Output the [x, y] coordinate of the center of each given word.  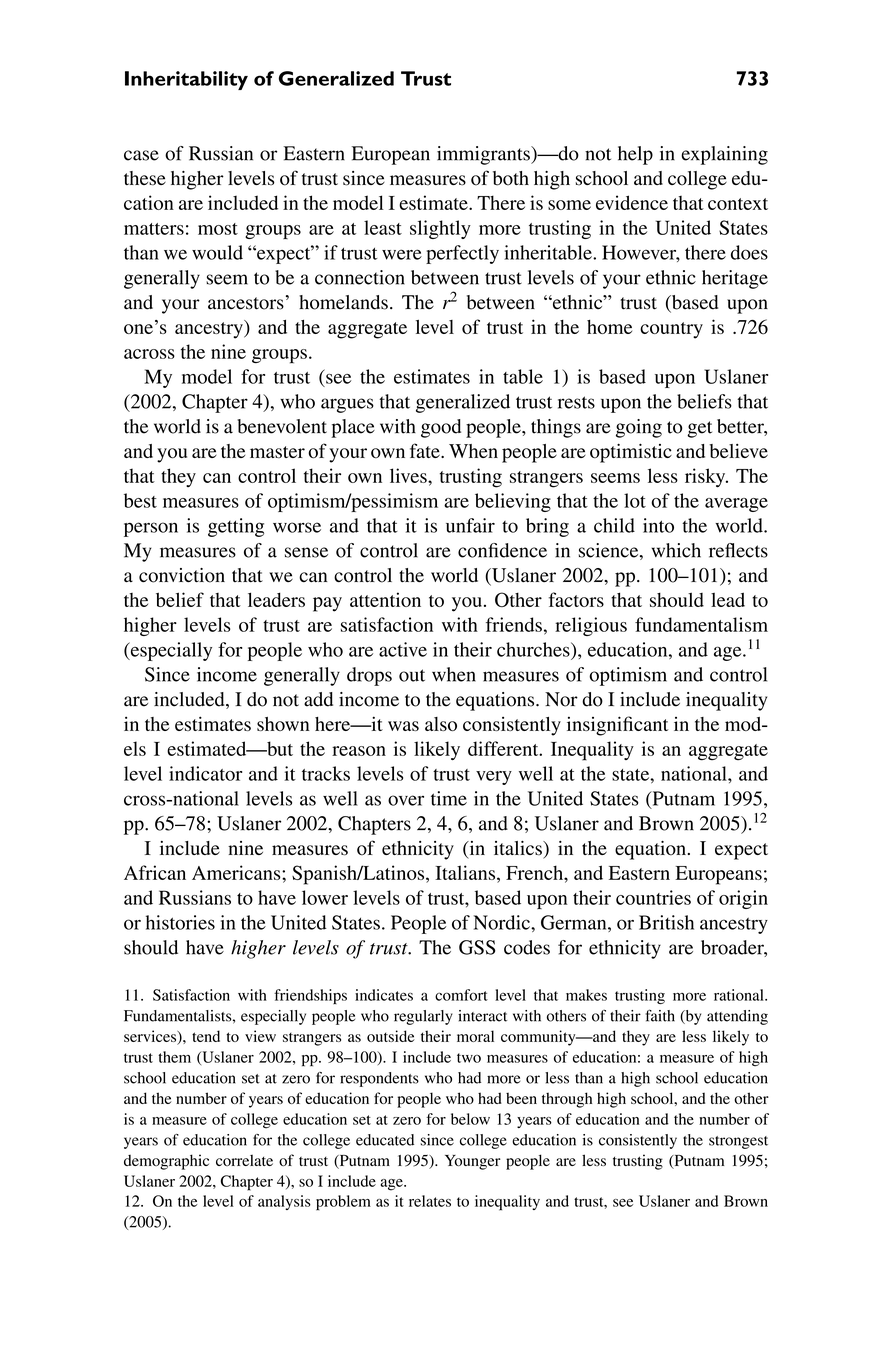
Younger [473, 1162]
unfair [470, 525]
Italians [466, 872]
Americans [237, 872]
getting [236, 527]
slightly [440, 229]
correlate [244, 1160]
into [658, 525]
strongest [738, 1142]
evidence [632, 202]
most [218, 229]
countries [653, 897]
